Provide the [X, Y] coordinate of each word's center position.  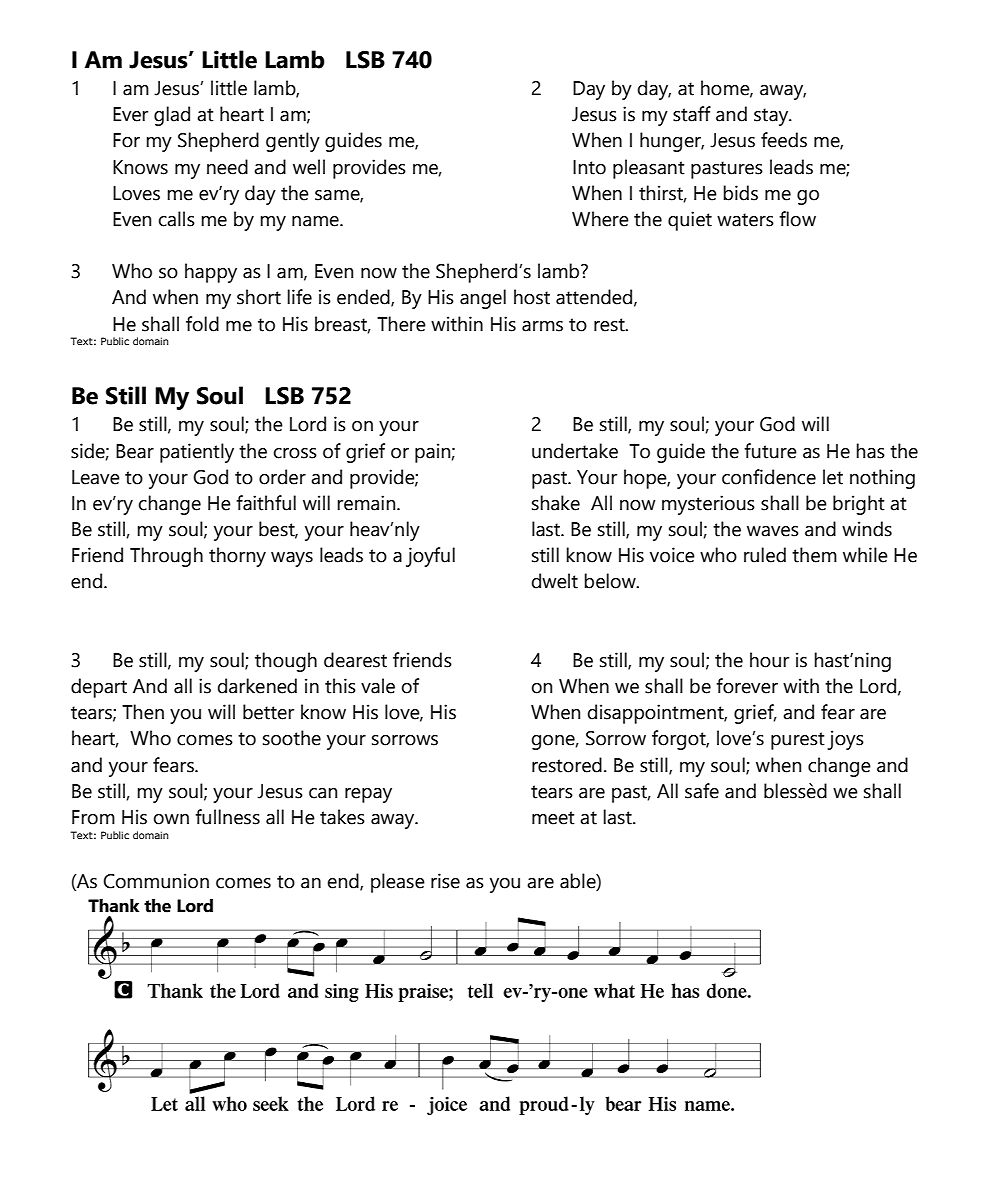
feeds [784, 140]
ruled [765, 555]
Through [166, 557]
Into [589, 167]
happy [211, 273]
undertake [575, 451]
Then [143, 712]
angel [483, 299]
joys [845, 740]
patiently [197, 453]
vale [378, 686]
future [770, 451]
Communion [156, 881]
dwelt [555, 581]
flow [797, 219]
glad [172, 116]
